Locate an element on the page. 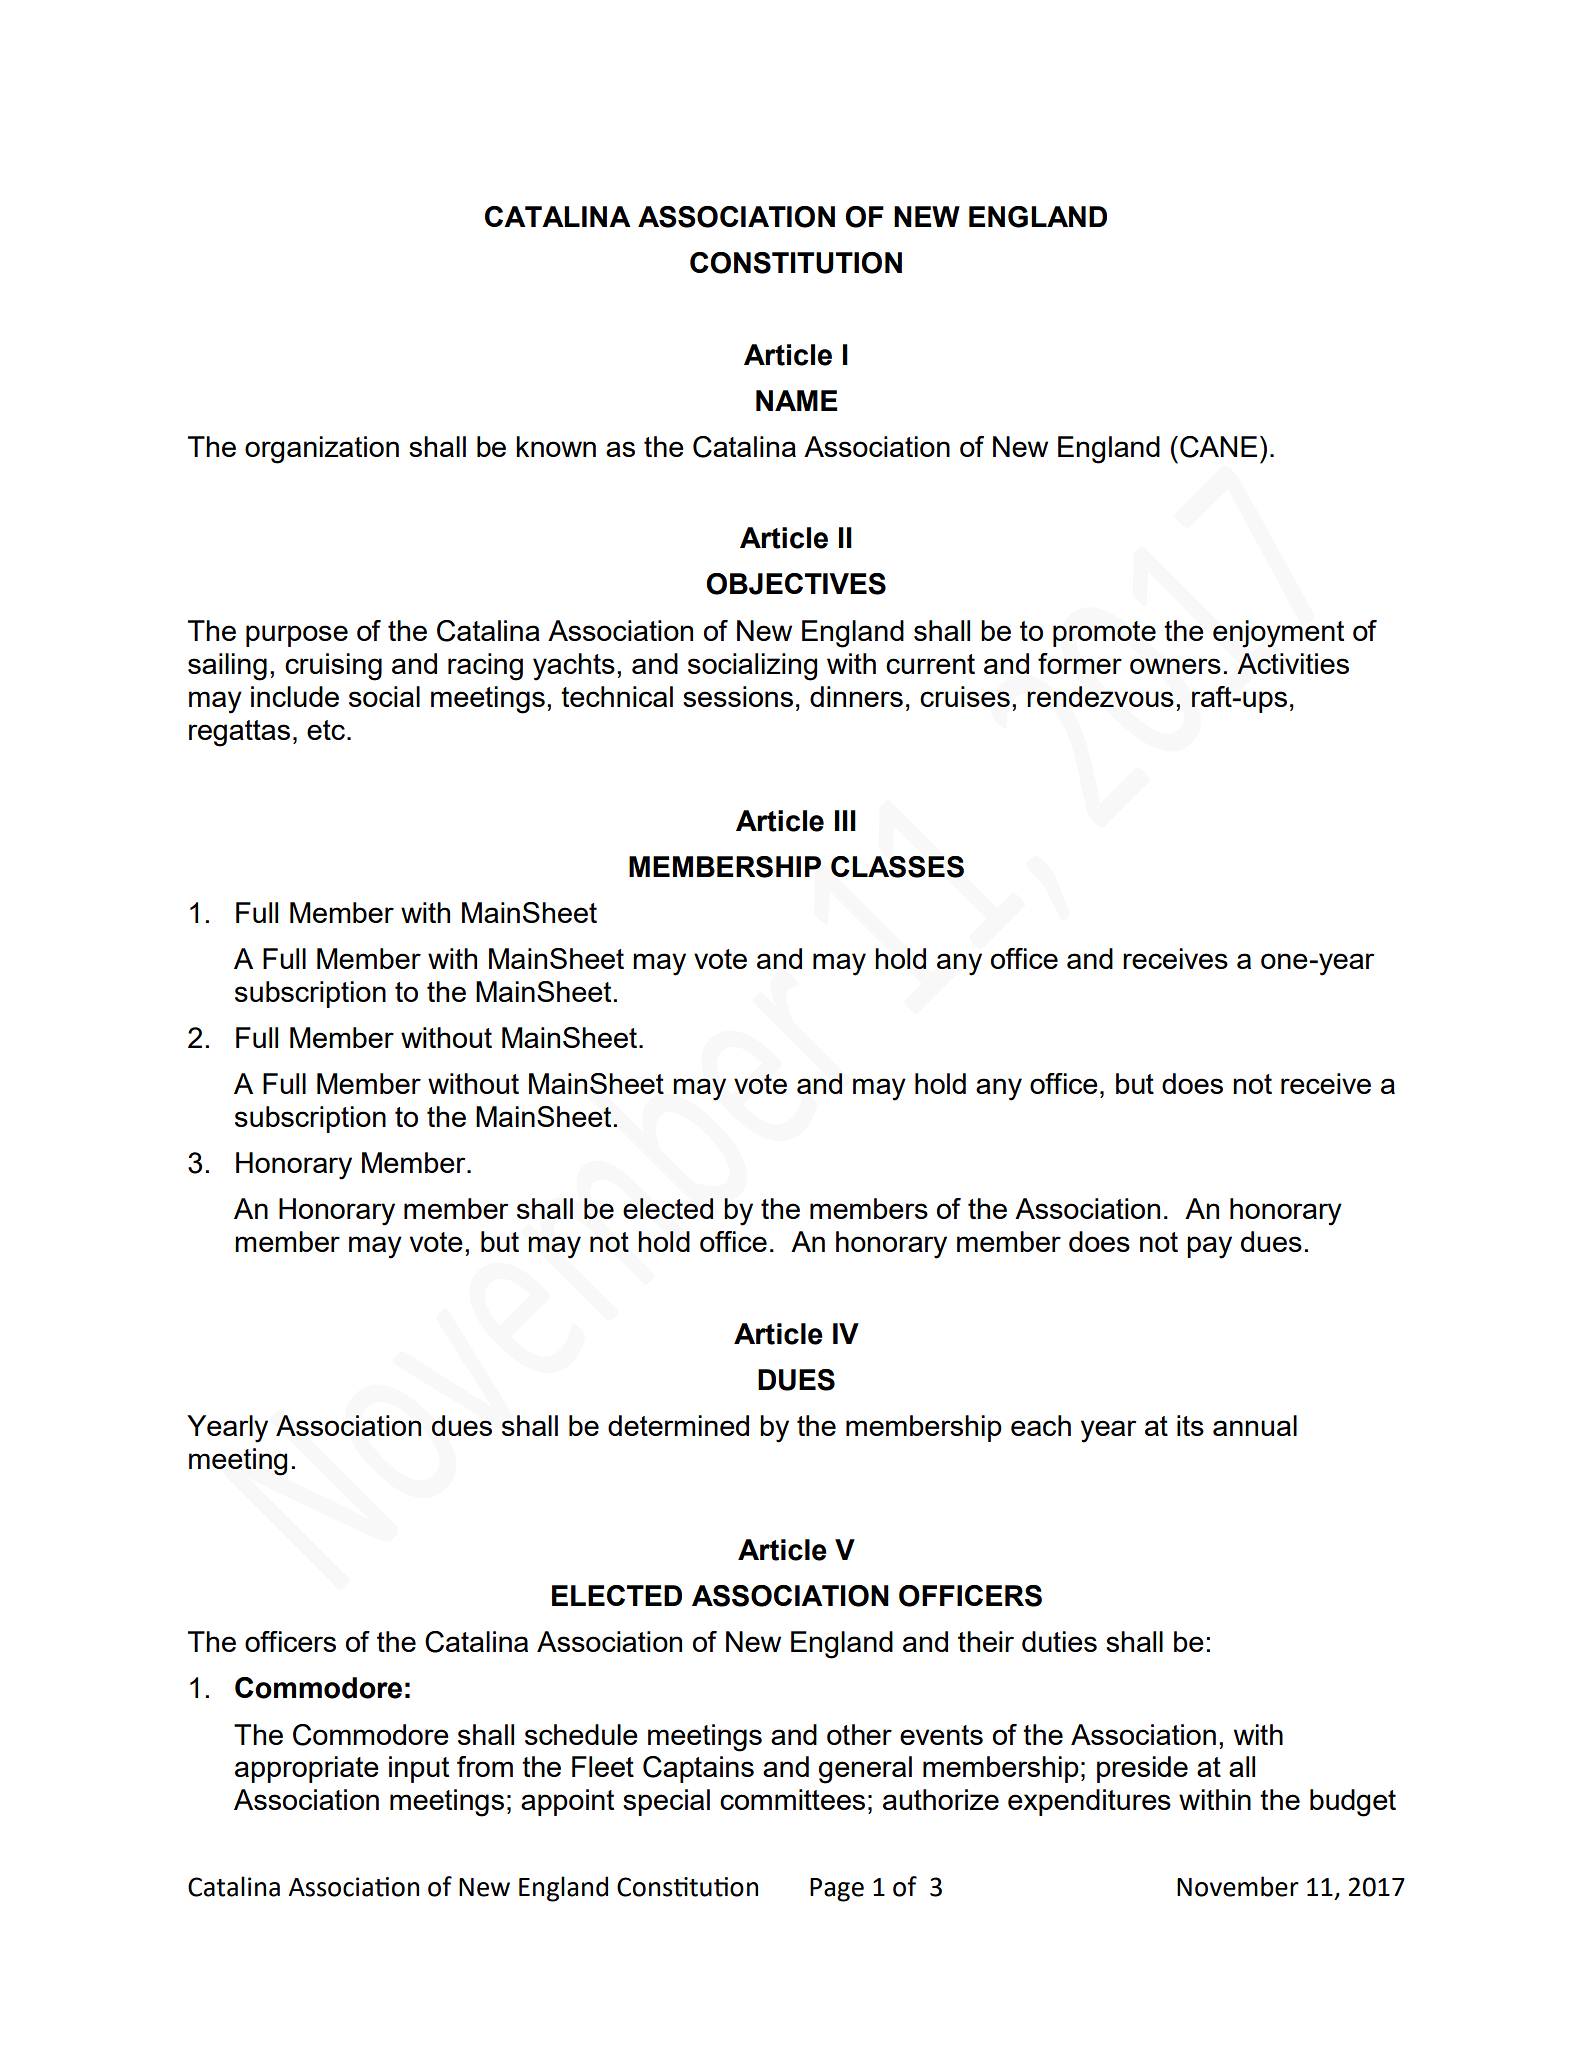 The image size is (1593, 2062). appropriate is located at coordinates (307, 1769).
